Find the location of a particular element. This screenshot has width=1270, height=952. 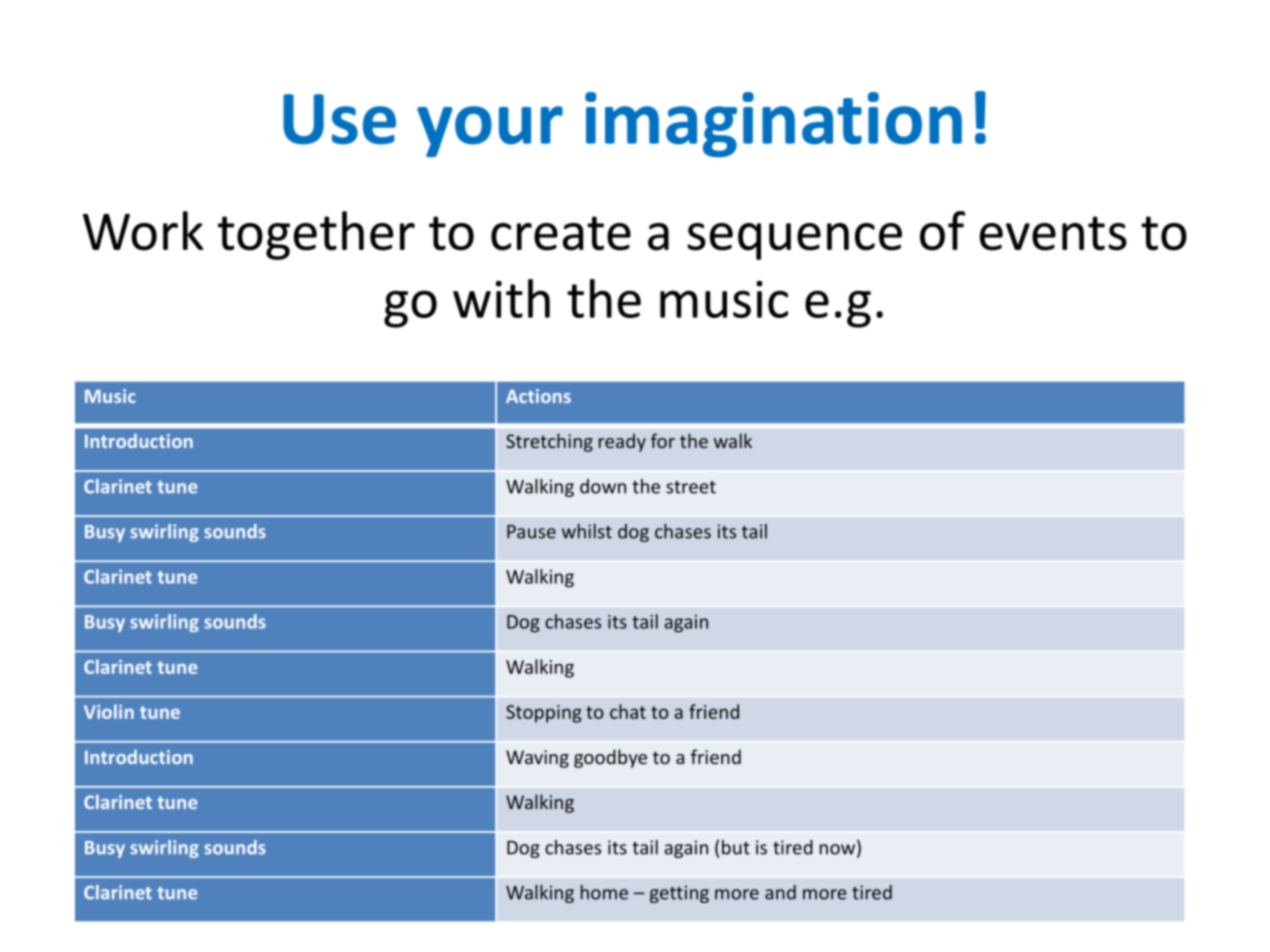

getting is located at coordinates (679, 894).
